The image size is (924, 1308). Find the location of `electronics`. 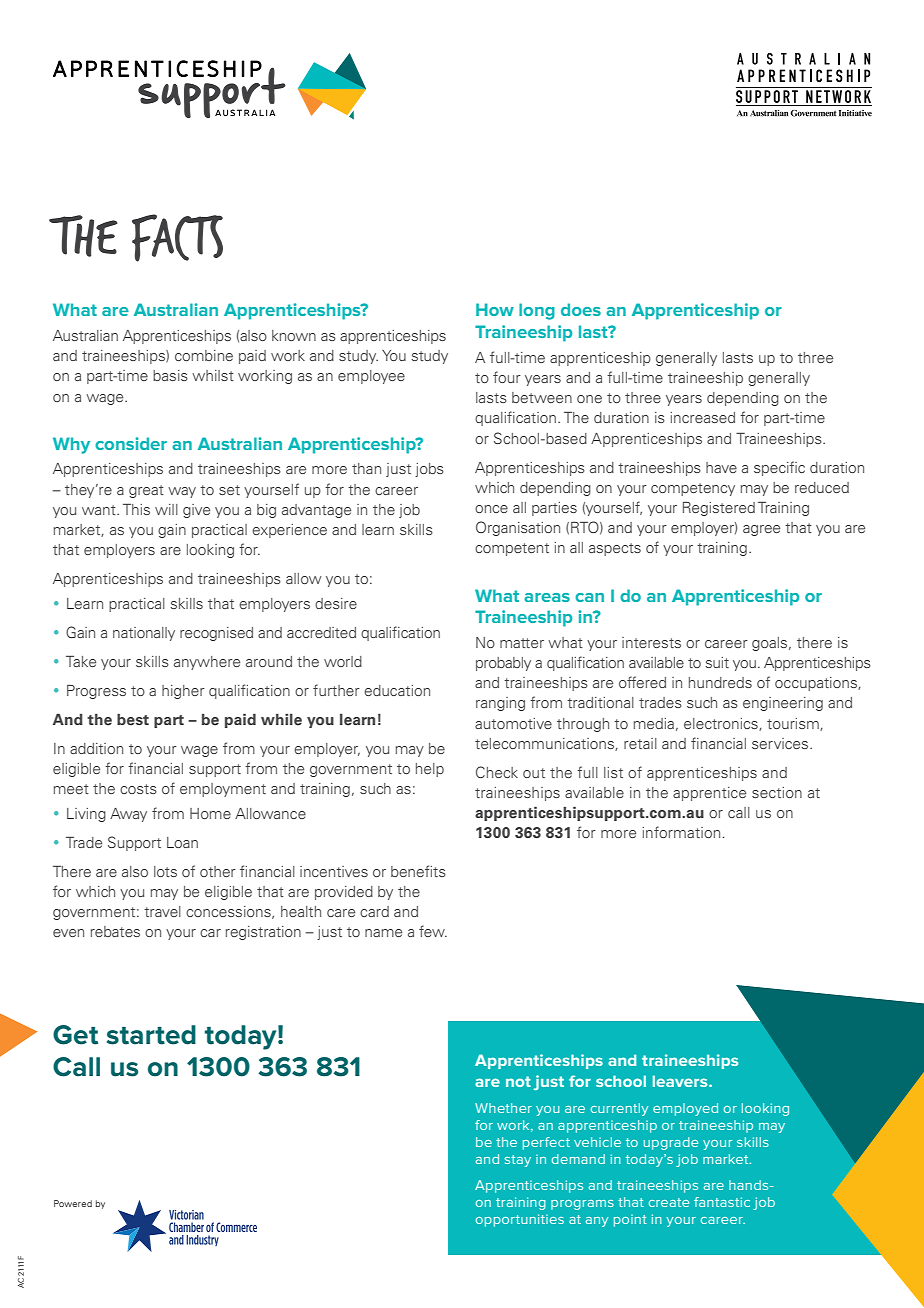

electronics is located at coordinates (722, 724).
